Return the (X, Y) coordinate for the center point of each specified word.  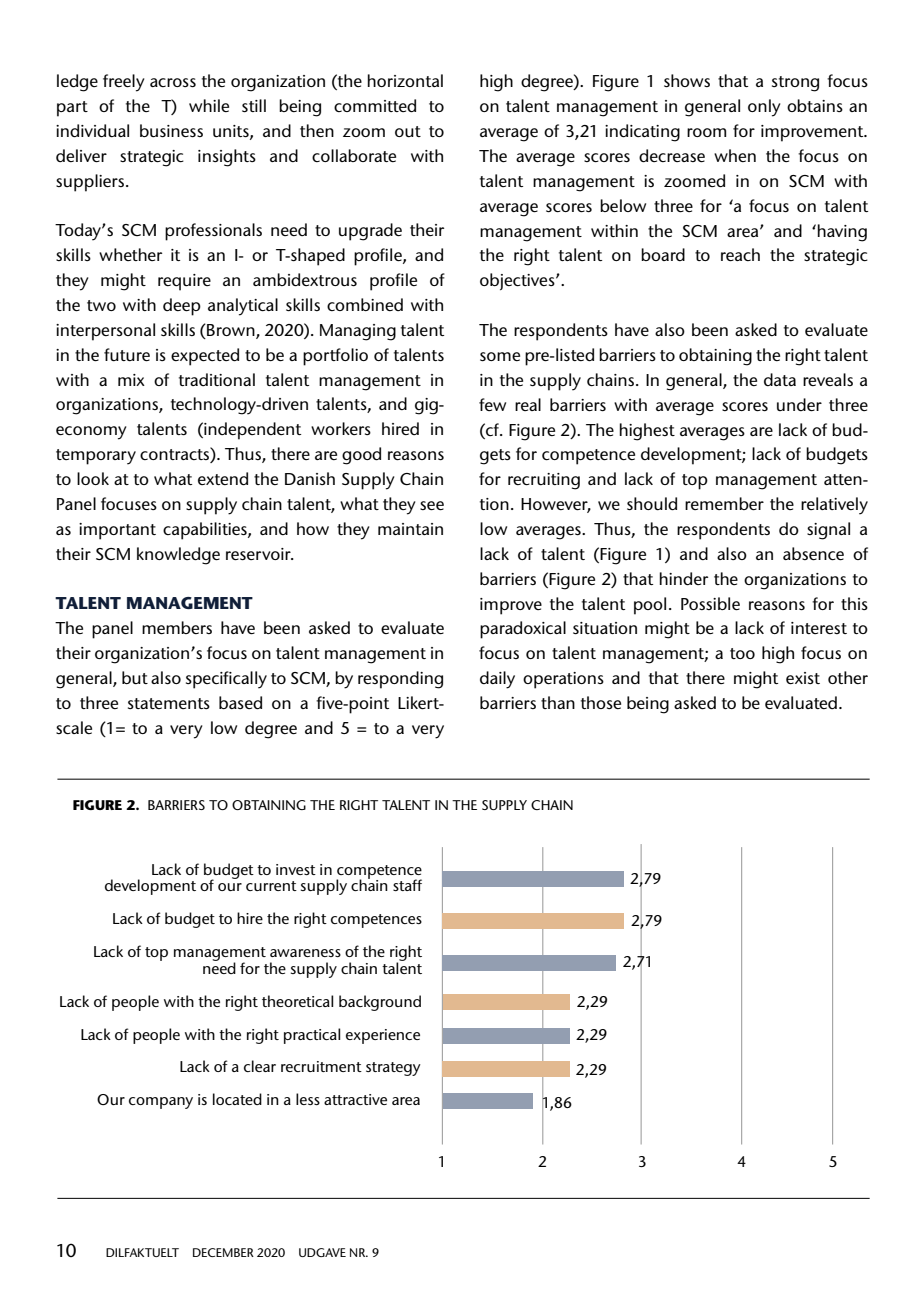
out (408, 131)
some (500, 356)
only (764, 108)
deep (182, 307)
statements (169, 703)
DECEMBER (223, 1252)
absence (813, 553)
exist (803, 678)
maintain (410, 529)
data (780, 379)
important (117, 531)
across (173, 82)
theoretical (297, 1001)
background (380, 1003)
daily (497, 680)
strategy (393, 1069)
